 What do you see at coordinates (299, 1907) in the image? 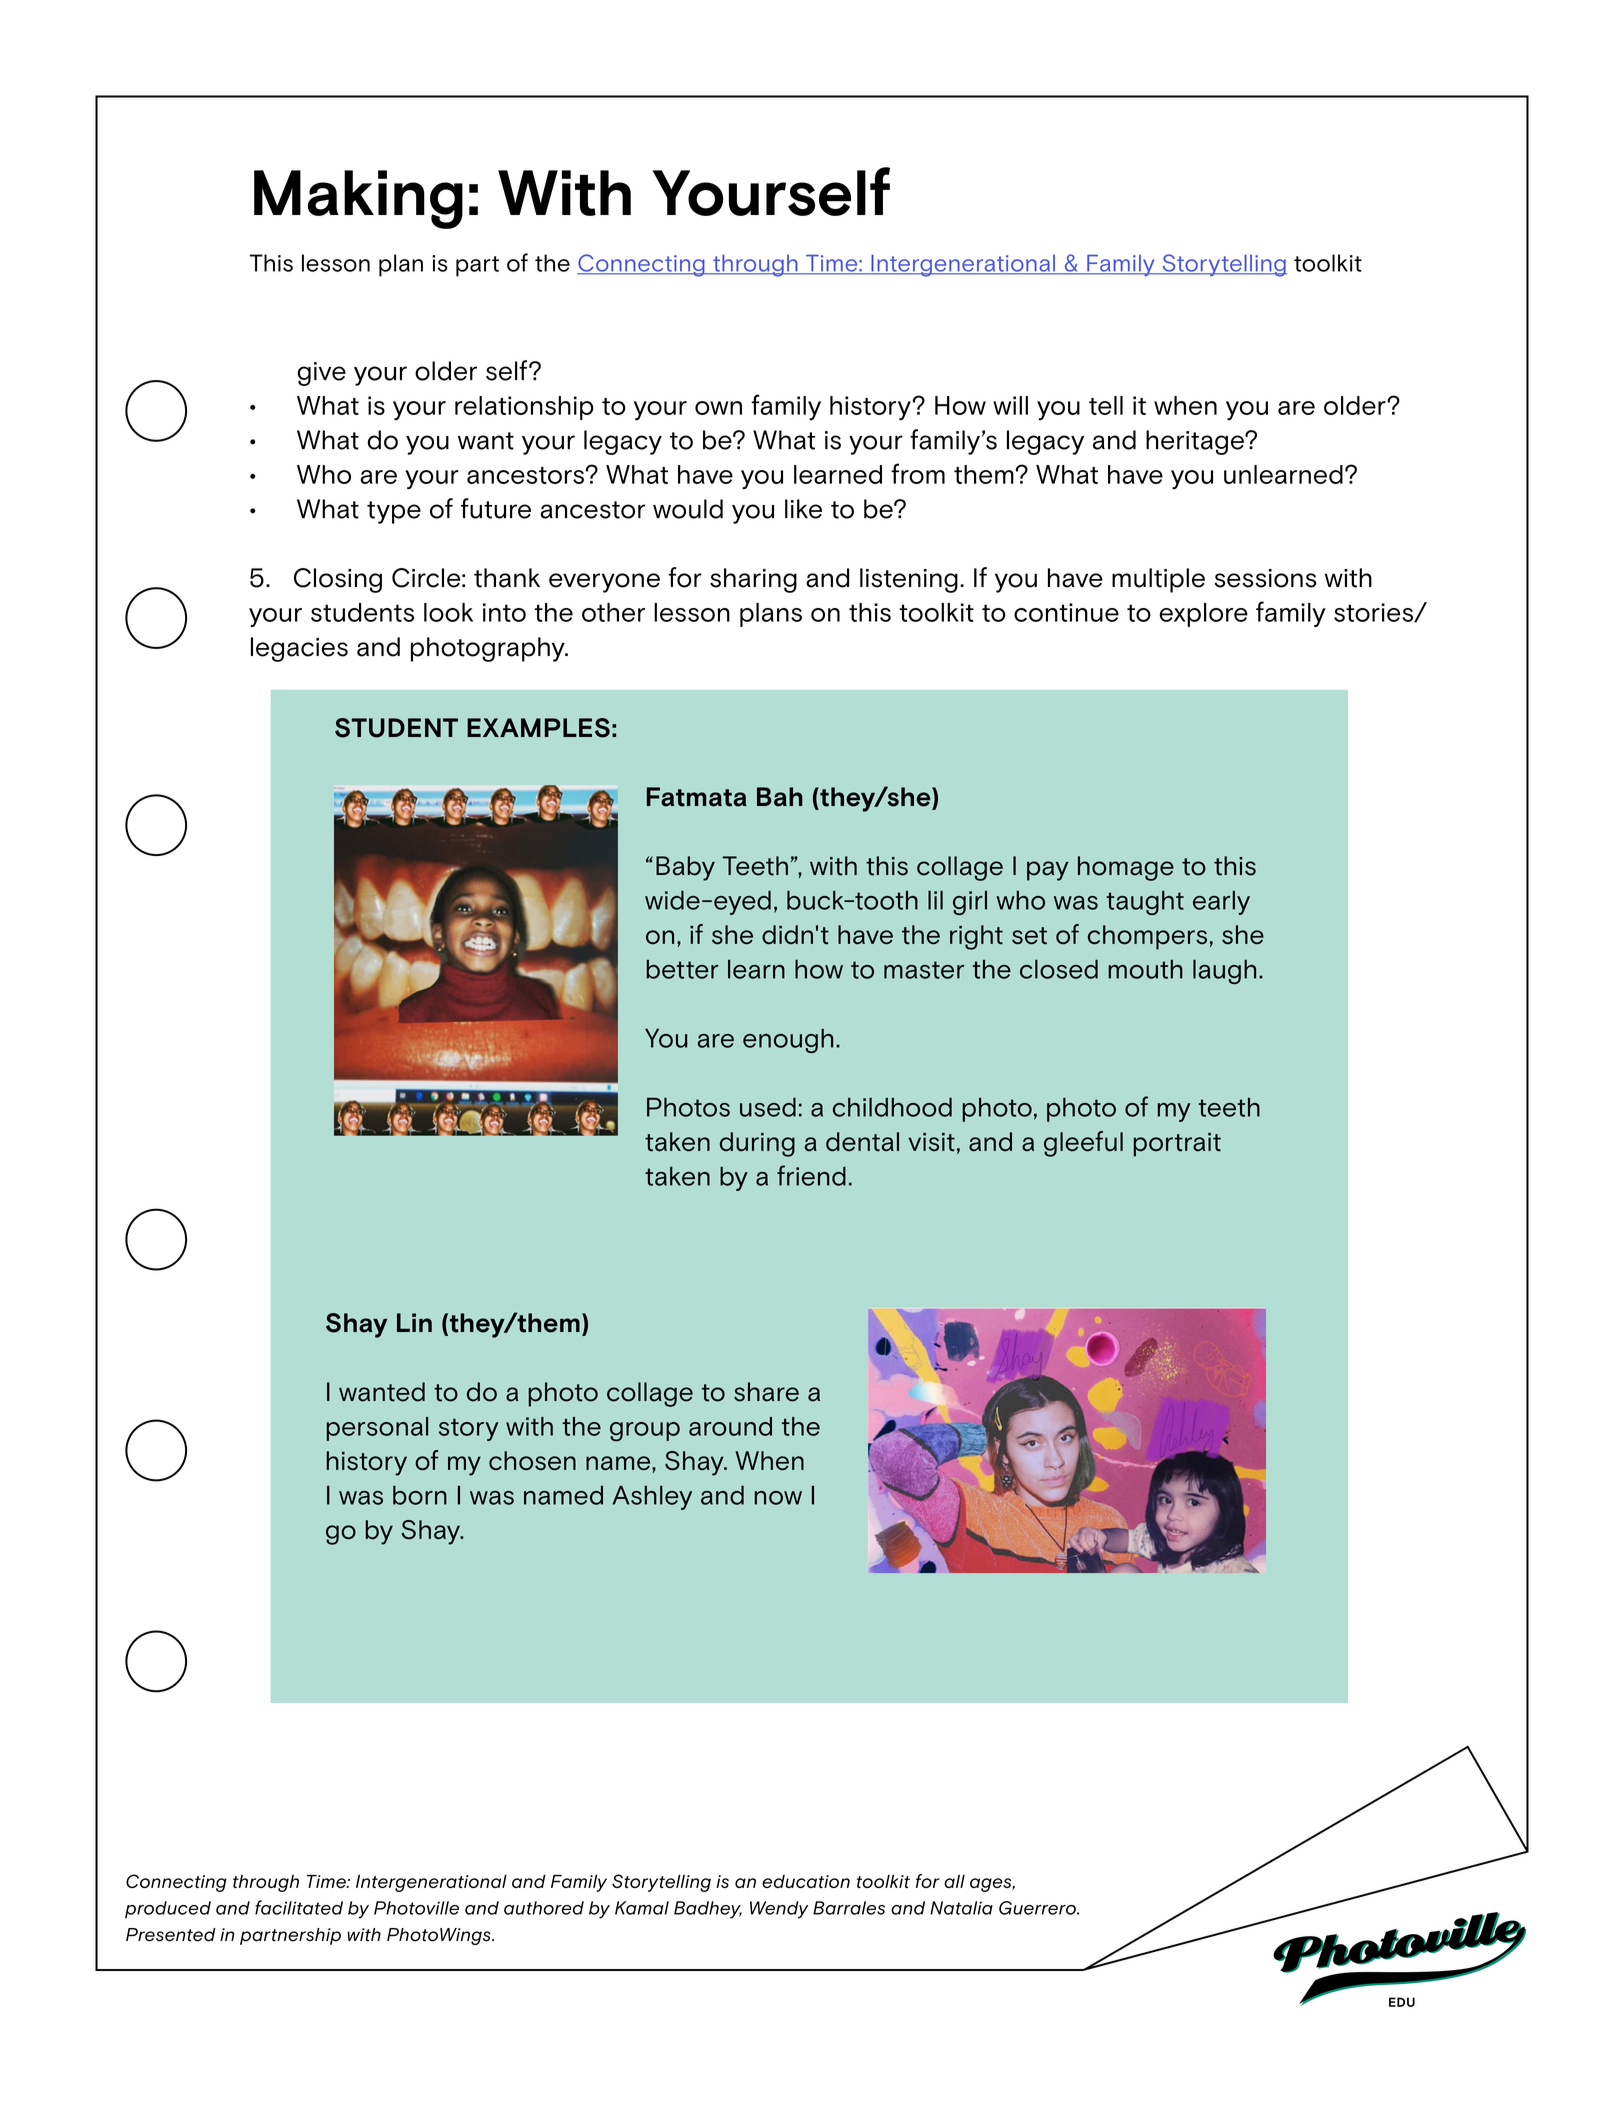
I see `facilitated` at bounding box center [299, 1907].
